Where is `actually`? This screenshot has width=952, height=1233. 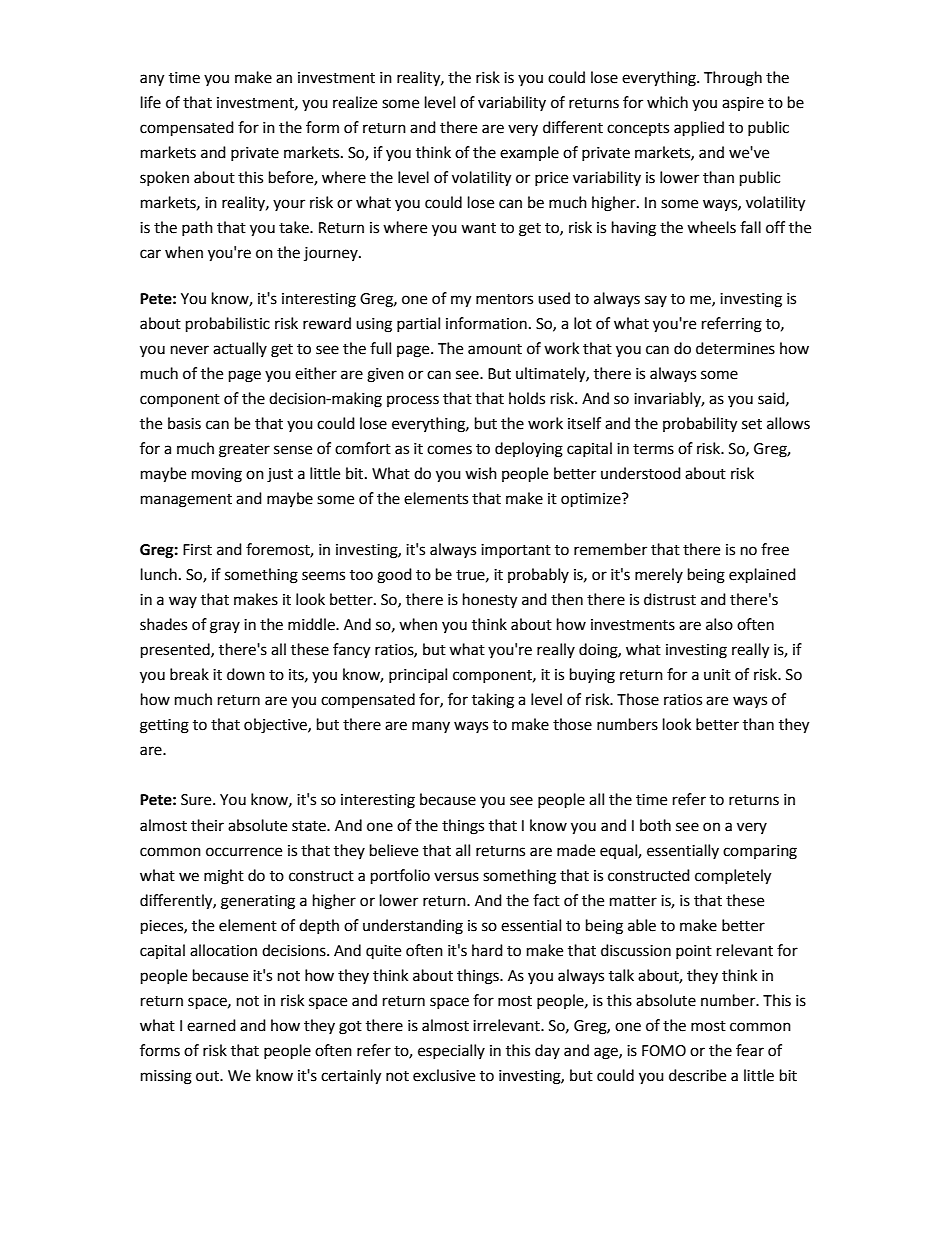
actually is located at coordinates (240, 349).
